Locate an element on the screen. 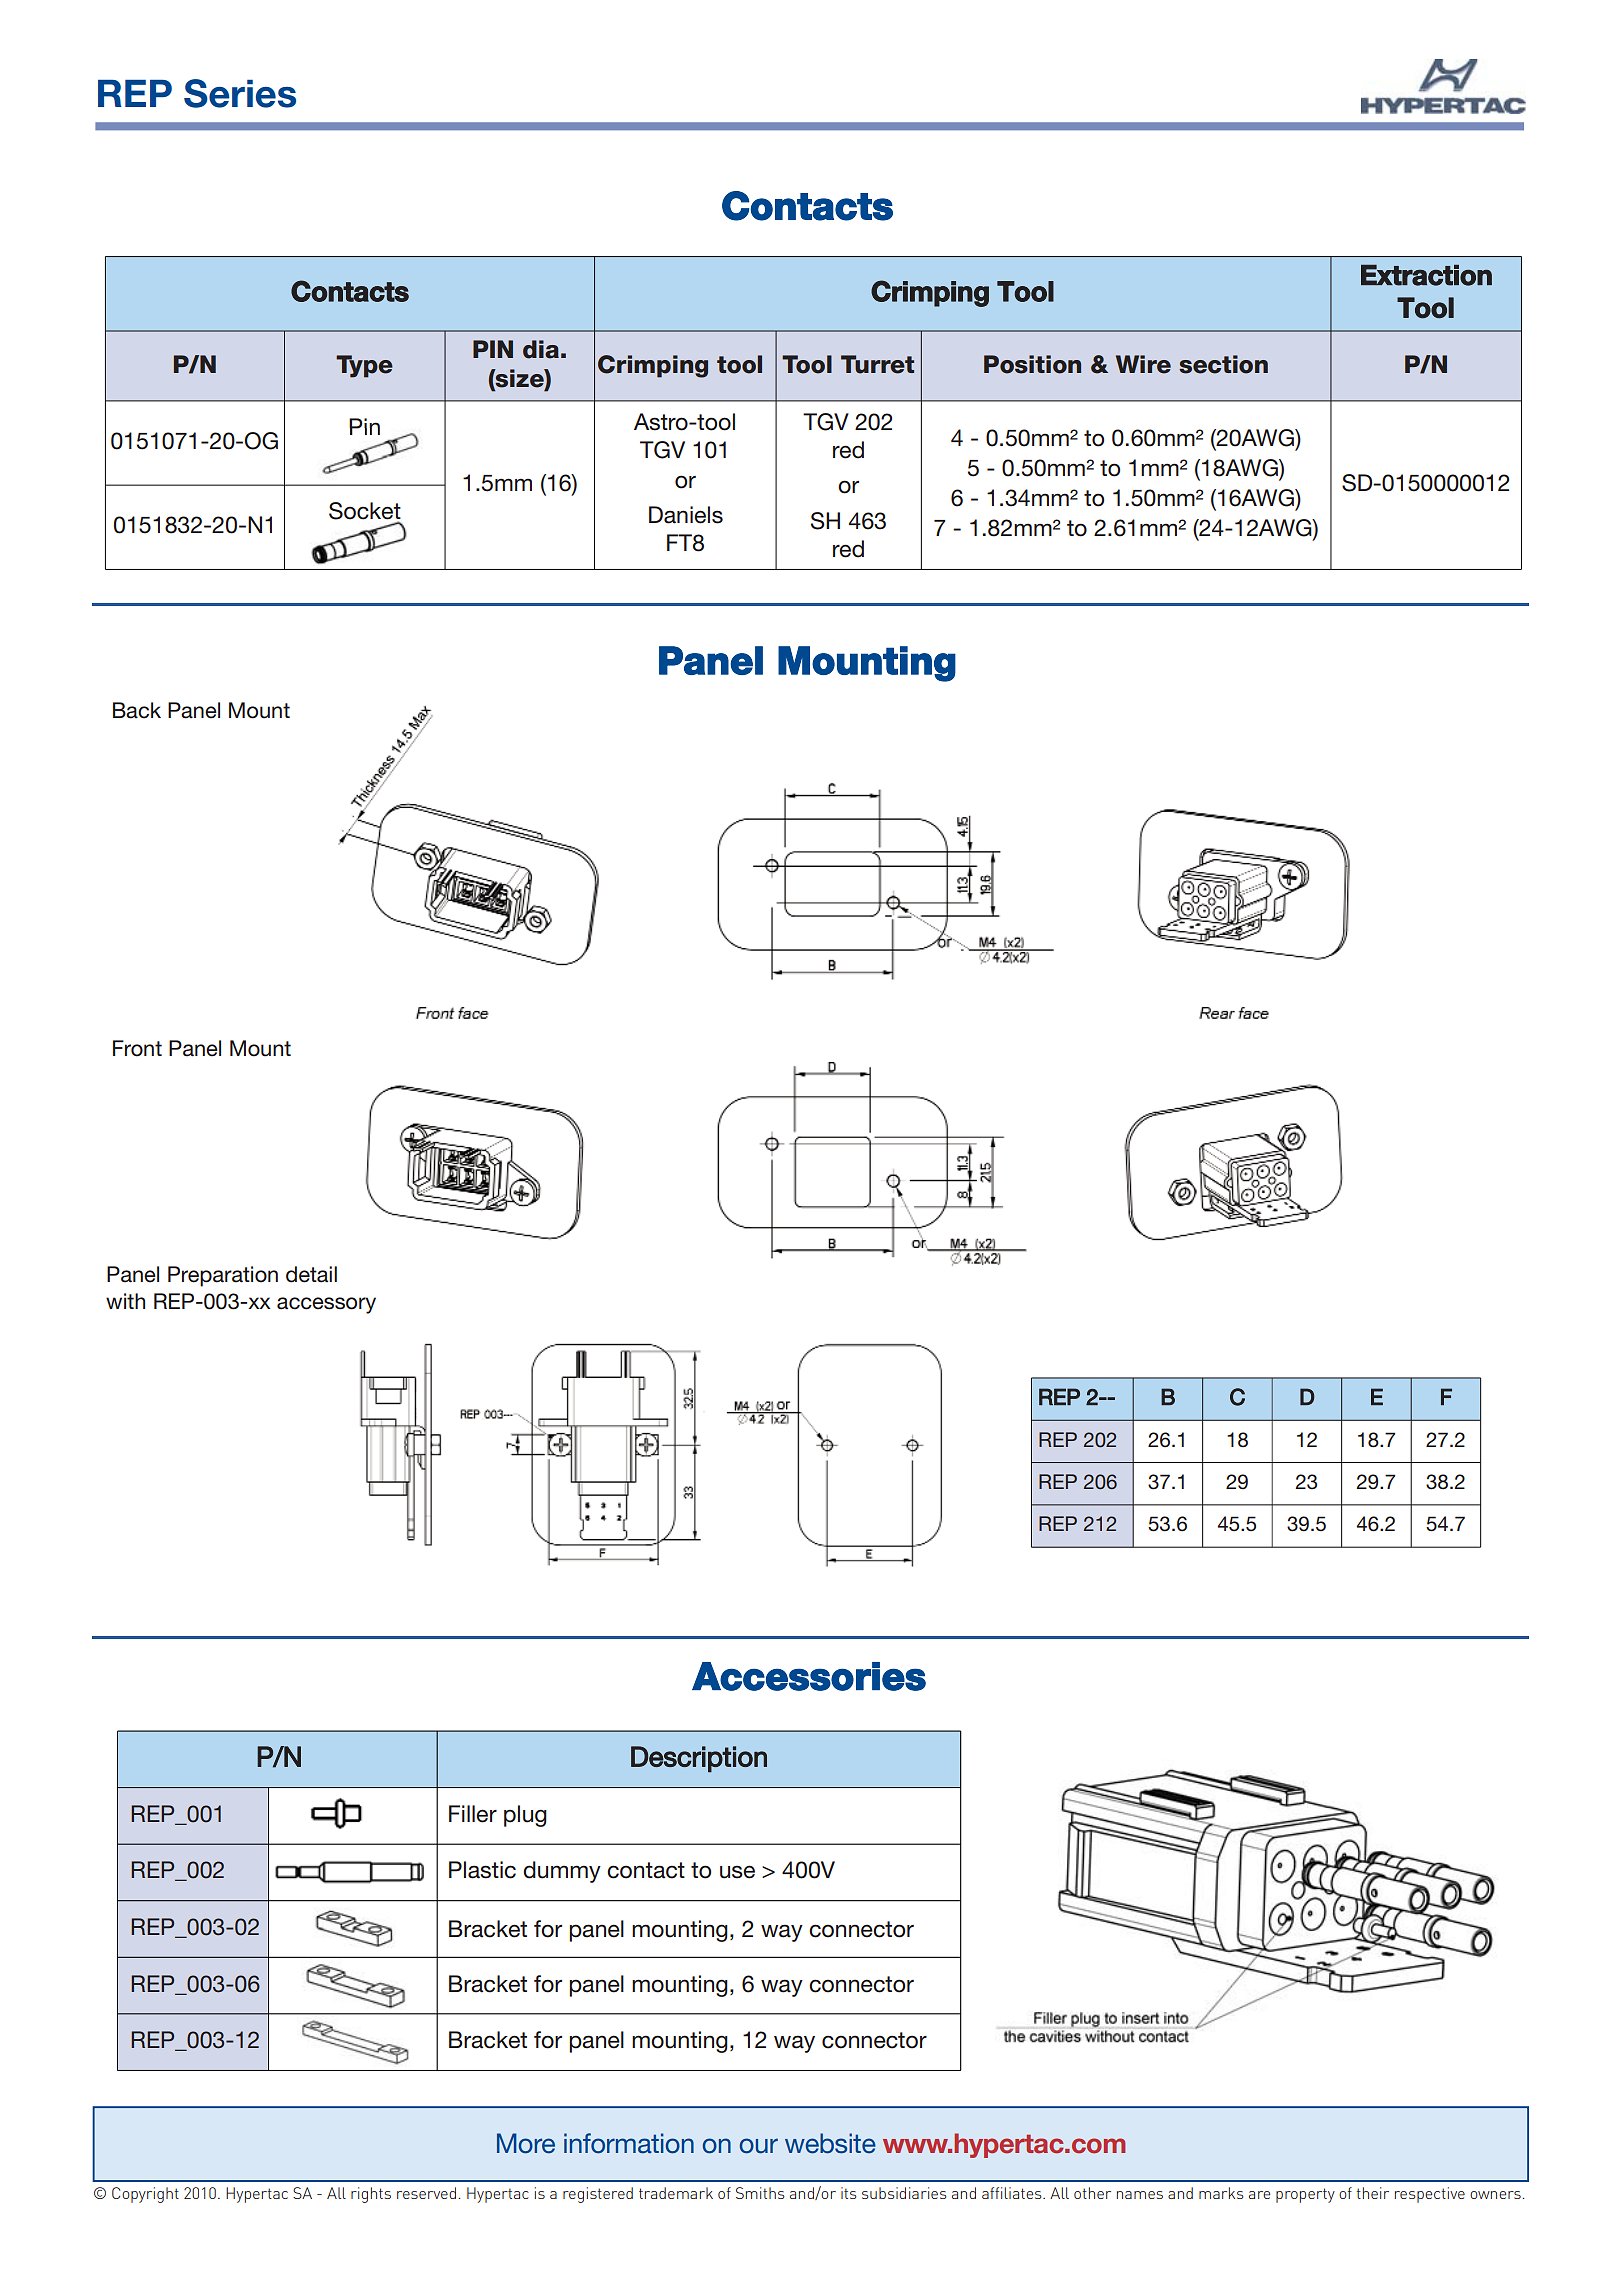  use is located at coordinates (737, 1872).
